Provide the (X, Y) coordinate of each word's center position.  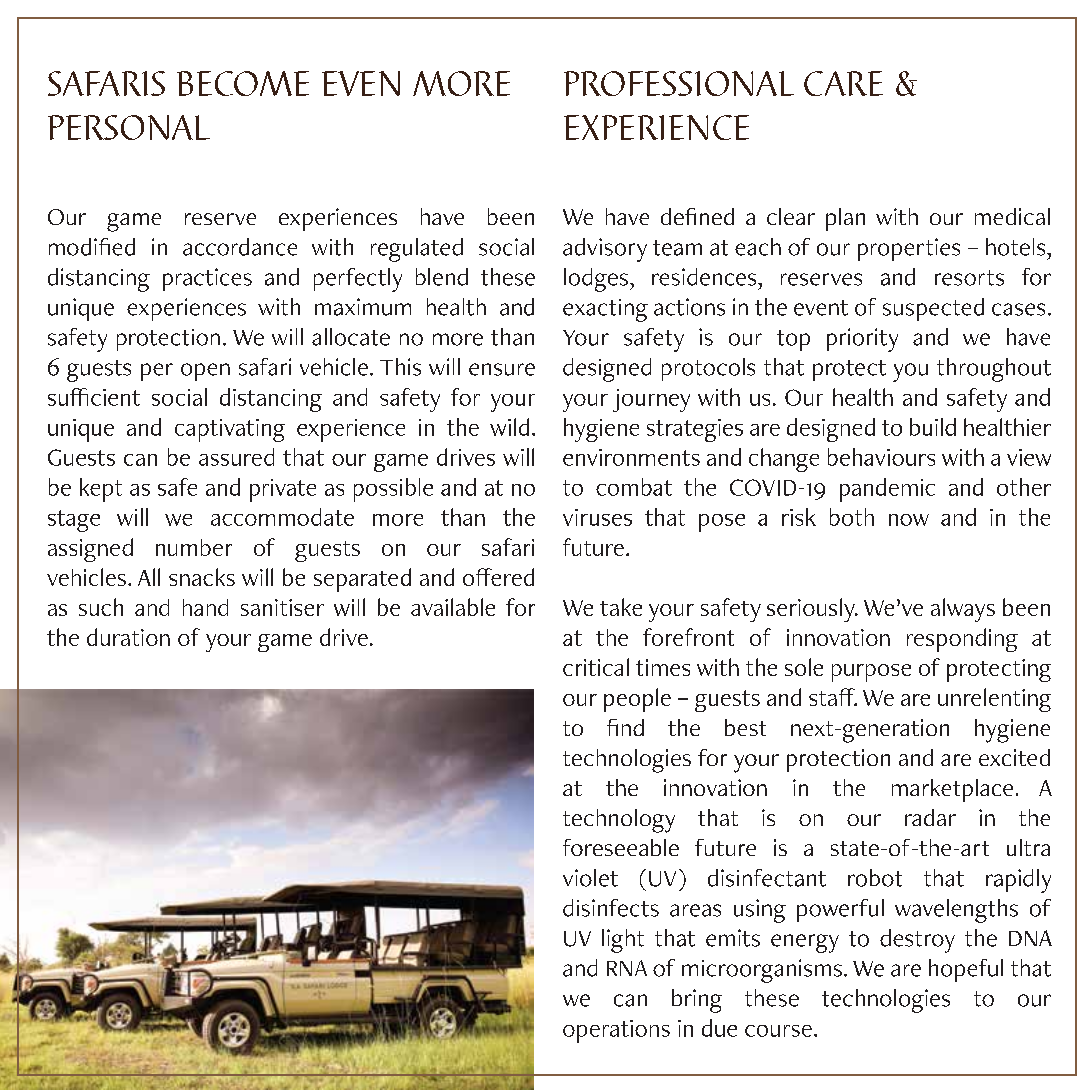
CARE (843, 83)
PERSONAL (129, 127)
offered (498, 577)
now (909, 520)
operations (616, 1031)
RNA (627, 968)
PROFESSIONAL (679, 83)
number (194, 547)
